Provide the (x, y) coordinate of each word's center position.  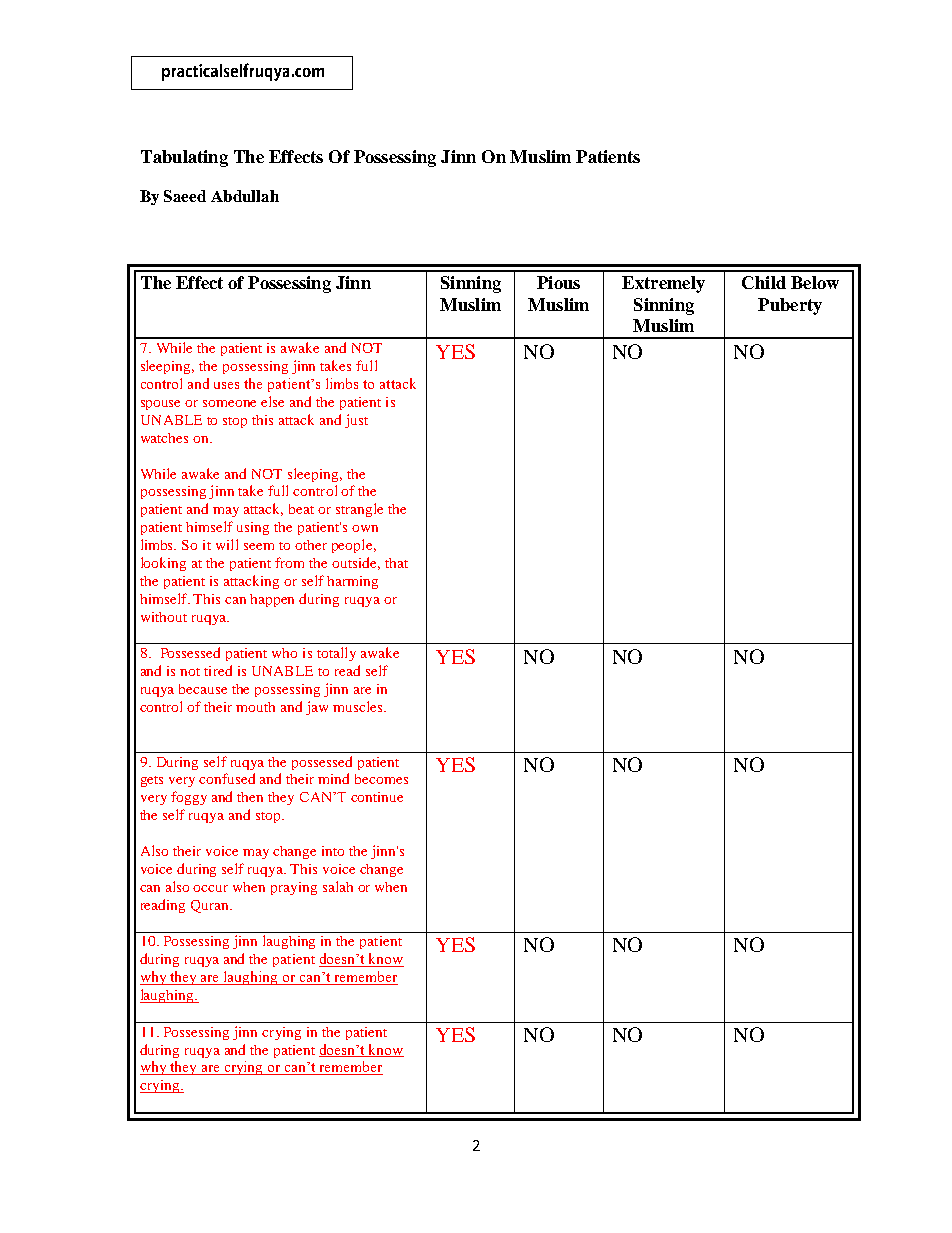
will (227, 544)
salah (338, 886)
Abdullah (245, 196)
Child (764, 282)
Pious (558, 282)
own (365, 528)
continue (377, 797)
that (396, 563)
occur (210, 888)
